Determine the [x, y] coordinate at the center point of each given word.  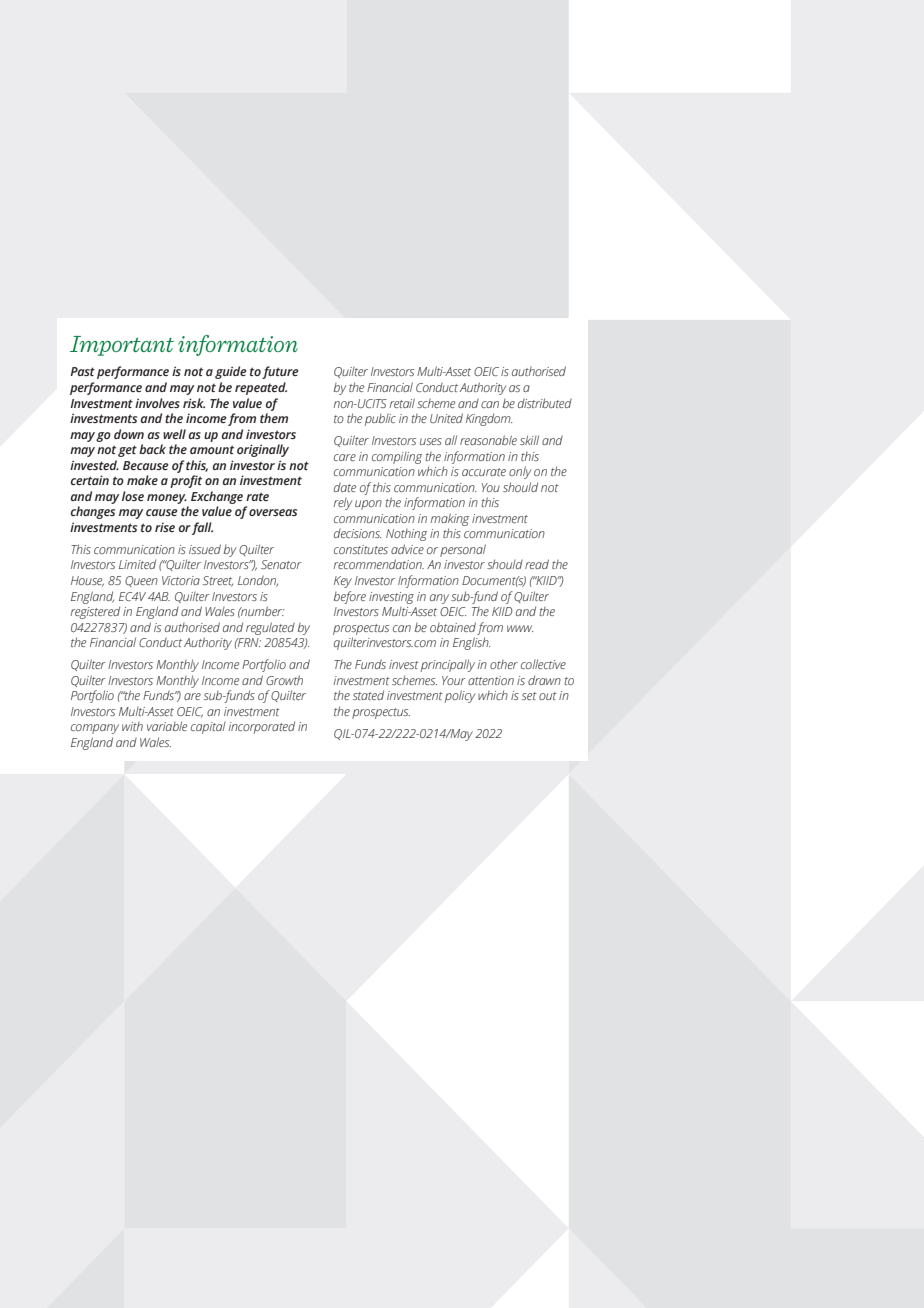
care [345, 457]
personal [463, 550]
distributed [545, 403]
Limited [137, 564]
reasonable [488, 440]
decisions [357, 533]
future [280, 372]
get [127, 451]
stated [368, 695]
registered [95, 612]
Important [122, 346]
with [132, 726]
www [520, 628]
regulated [270, 628]
